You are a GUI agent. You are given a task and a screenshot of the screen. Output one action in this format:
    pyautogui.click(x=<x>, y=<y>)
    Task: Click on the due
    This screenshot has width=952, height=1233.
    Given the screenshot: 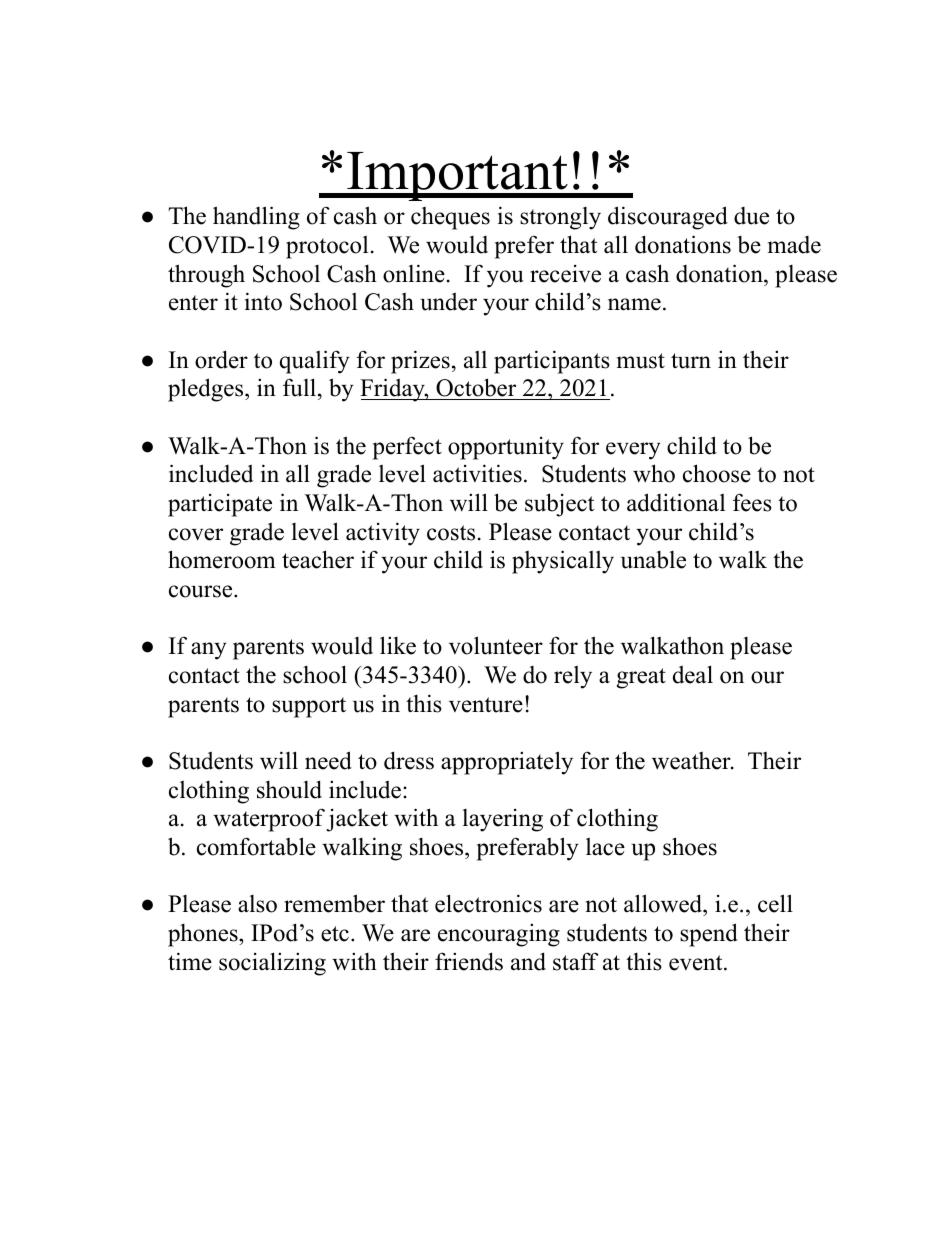 What is the action you would take?
    pyautogui.click(x=751, y=216)
